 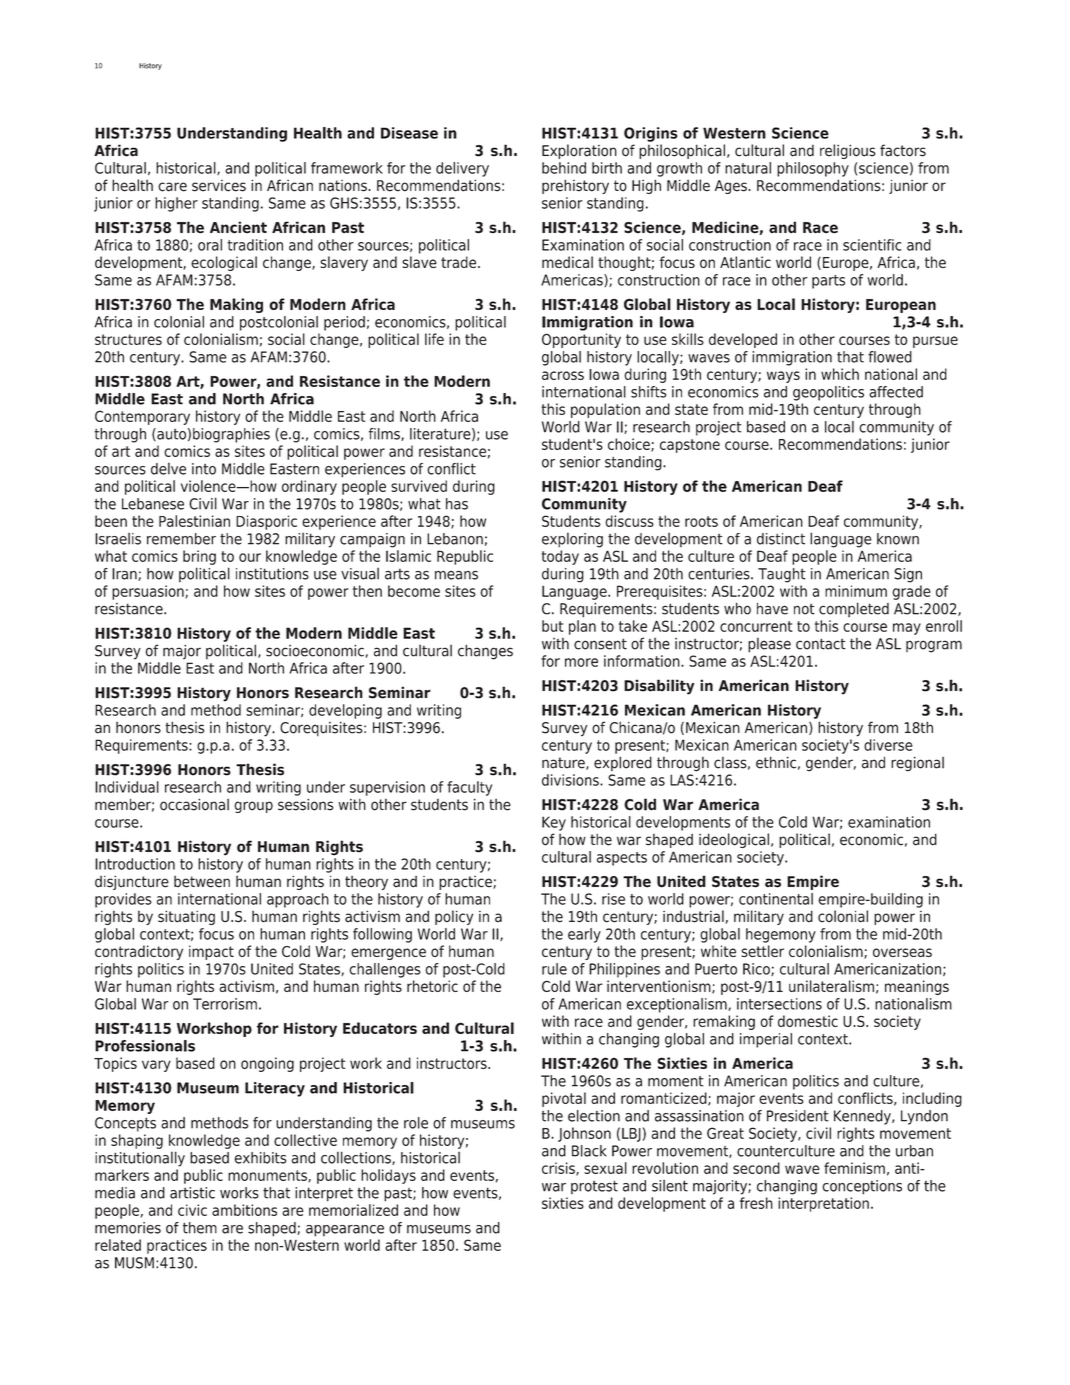 What do you see at coordinates (862, 1187) in the screenshot?
I see `conceptions` at bounding box center [862, 1187].
